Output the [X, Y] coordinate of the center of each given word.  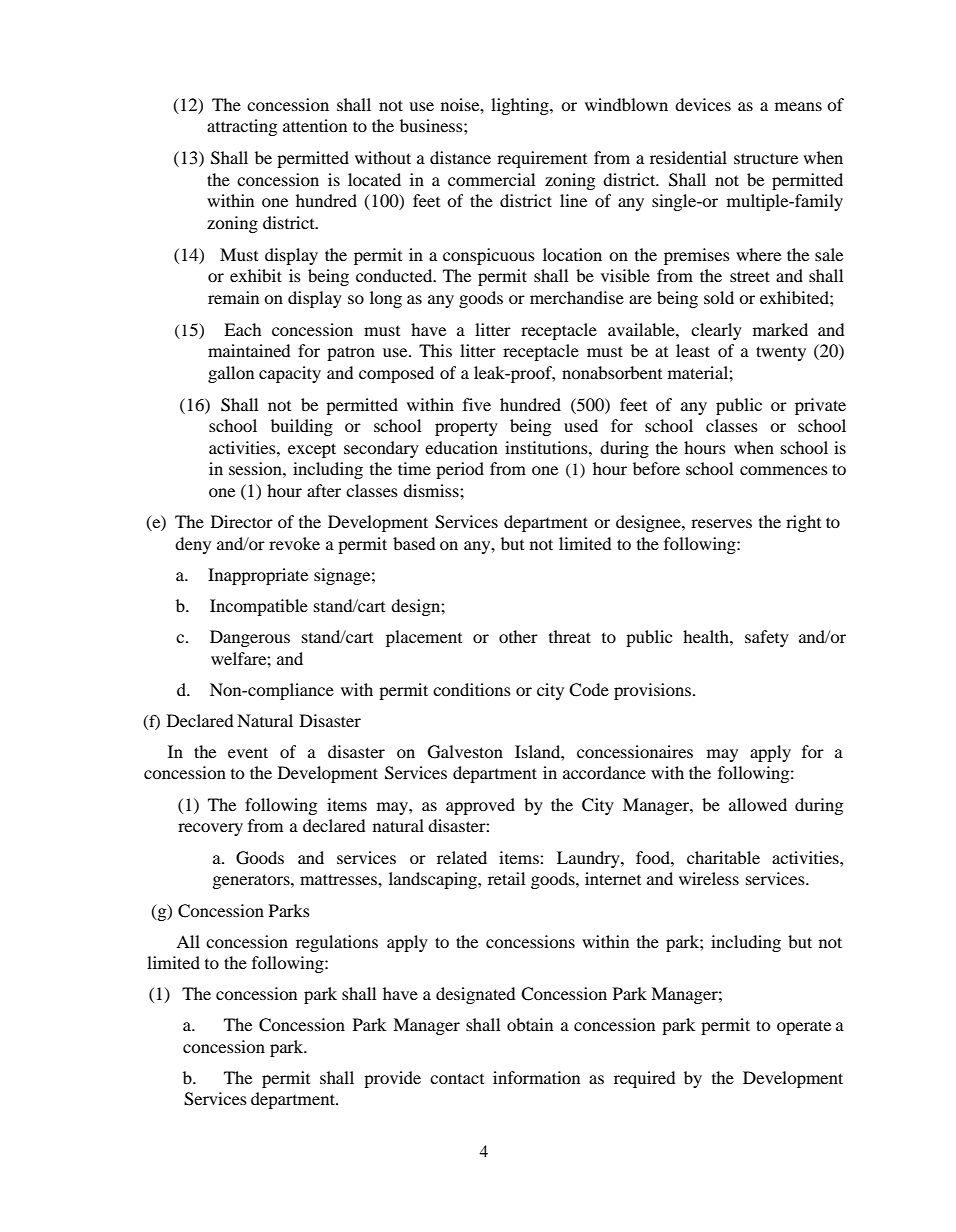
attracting [242, 127]
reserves [721, 523]
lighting [521, 106]
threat [570, 636]
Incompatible [259, 607]
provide [392, 1079]
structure [766, 158]
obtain [530, 1024]
